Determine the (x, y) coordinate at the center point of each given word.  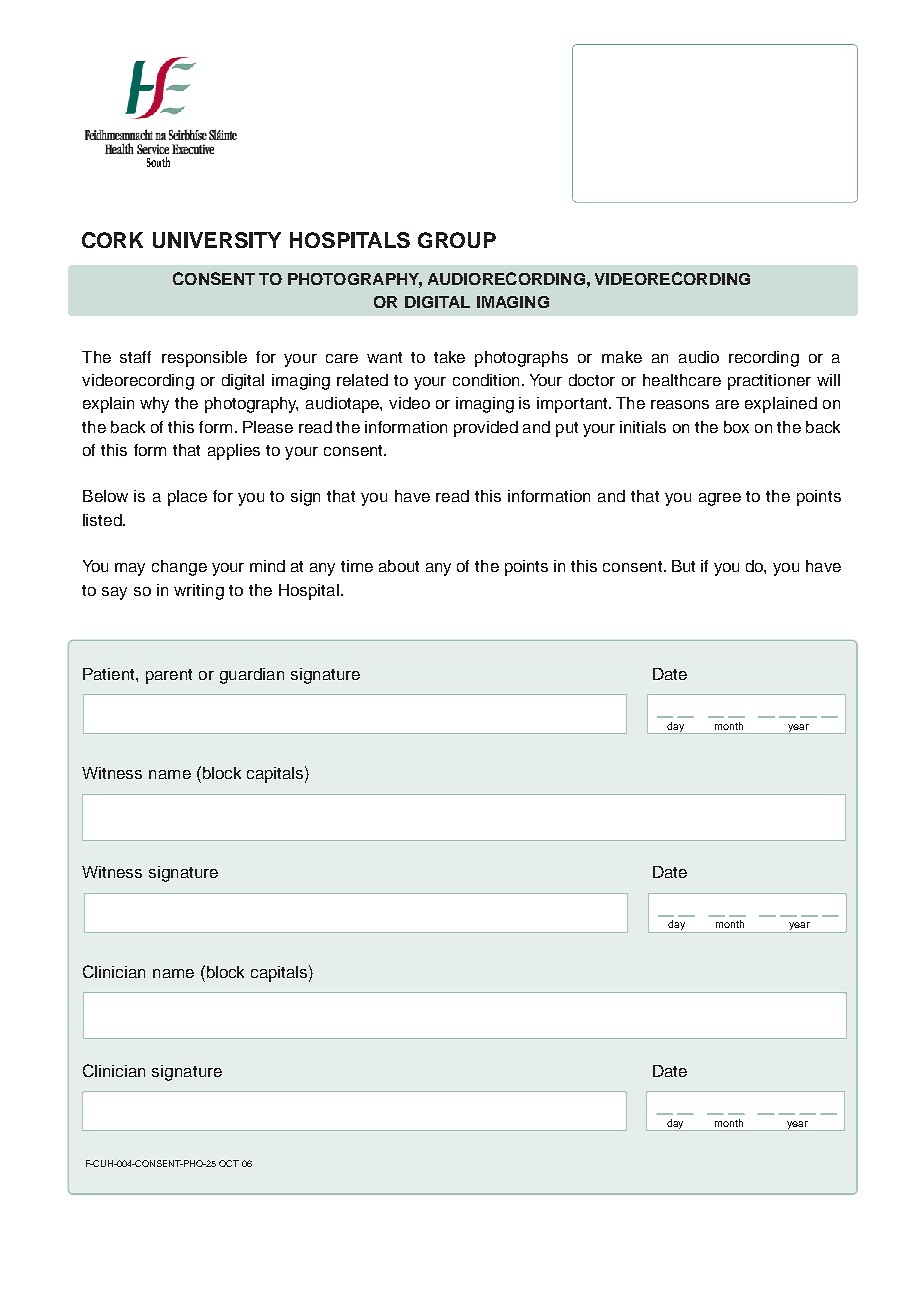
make (622, 357)
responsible (204, 359)
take (449, 357)
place (187, 498)
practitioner (769, 382)
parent (169, 676)
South (158, 162)
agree (720, 499)
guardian (252, 676)
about (399, 566)
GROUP (457, 240)
